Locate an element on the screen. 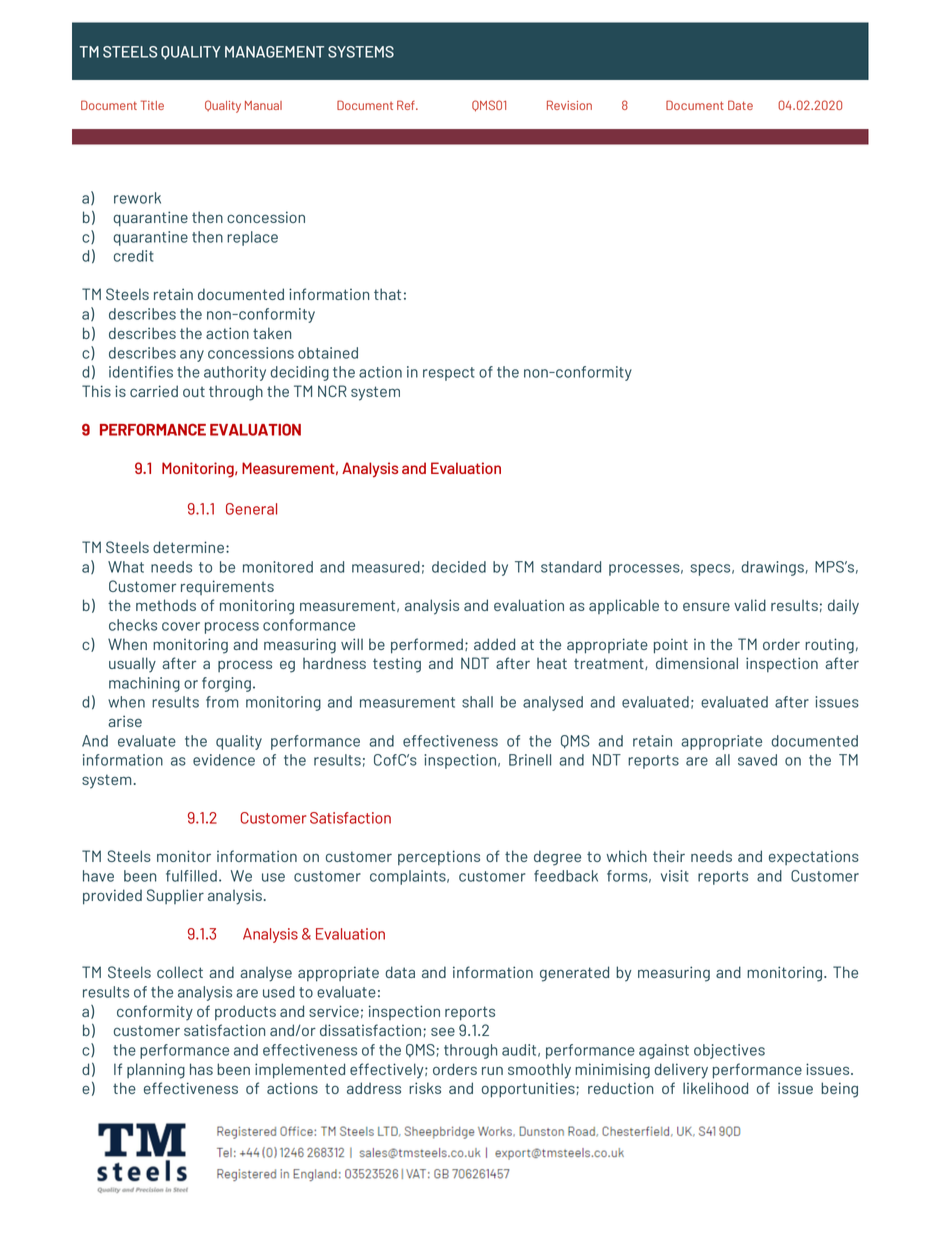 This screenshot has width=952, height=1233. shall is located at coordinates (477, 702).
